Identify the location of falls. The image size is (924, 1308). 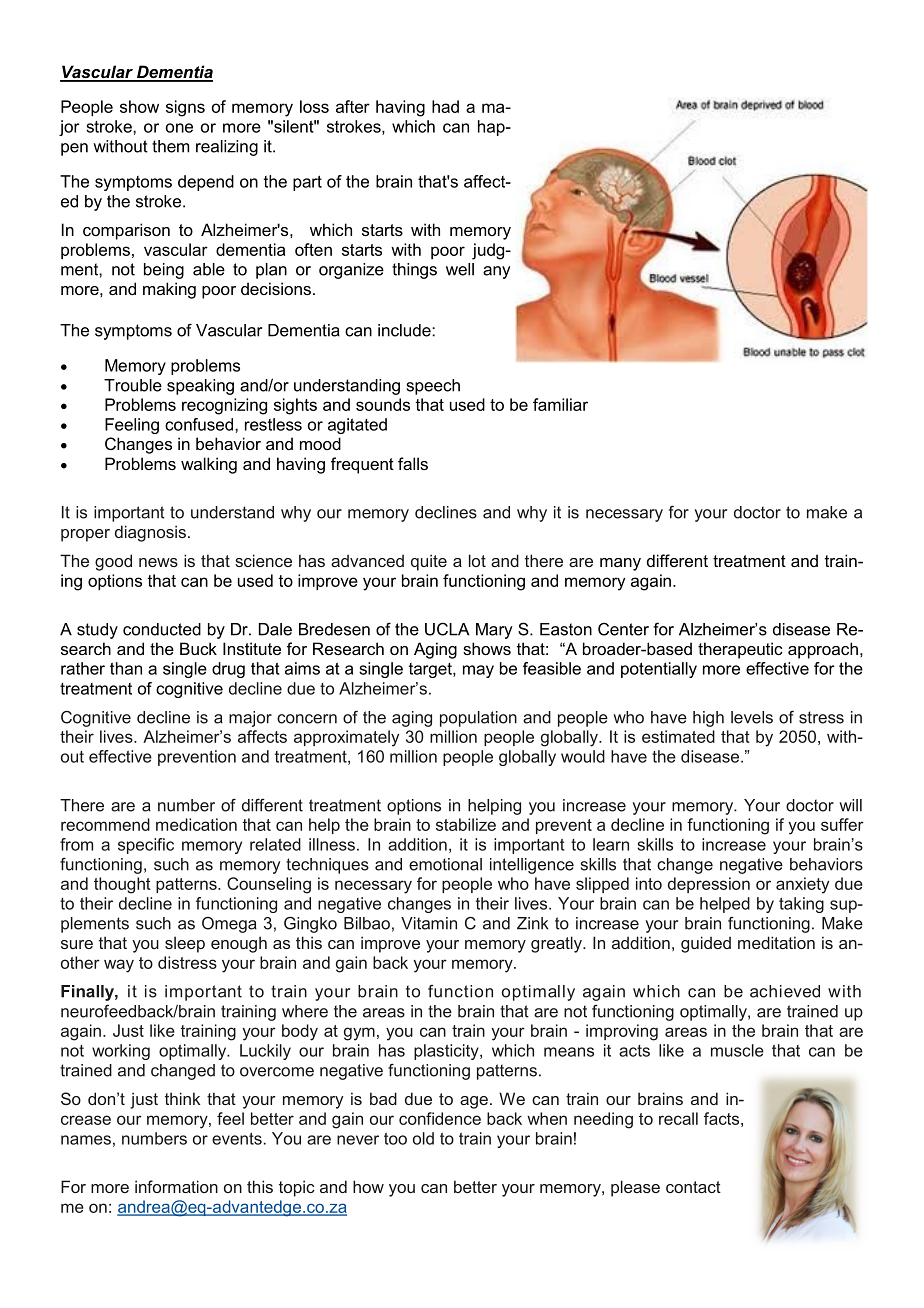
(413, 463).
